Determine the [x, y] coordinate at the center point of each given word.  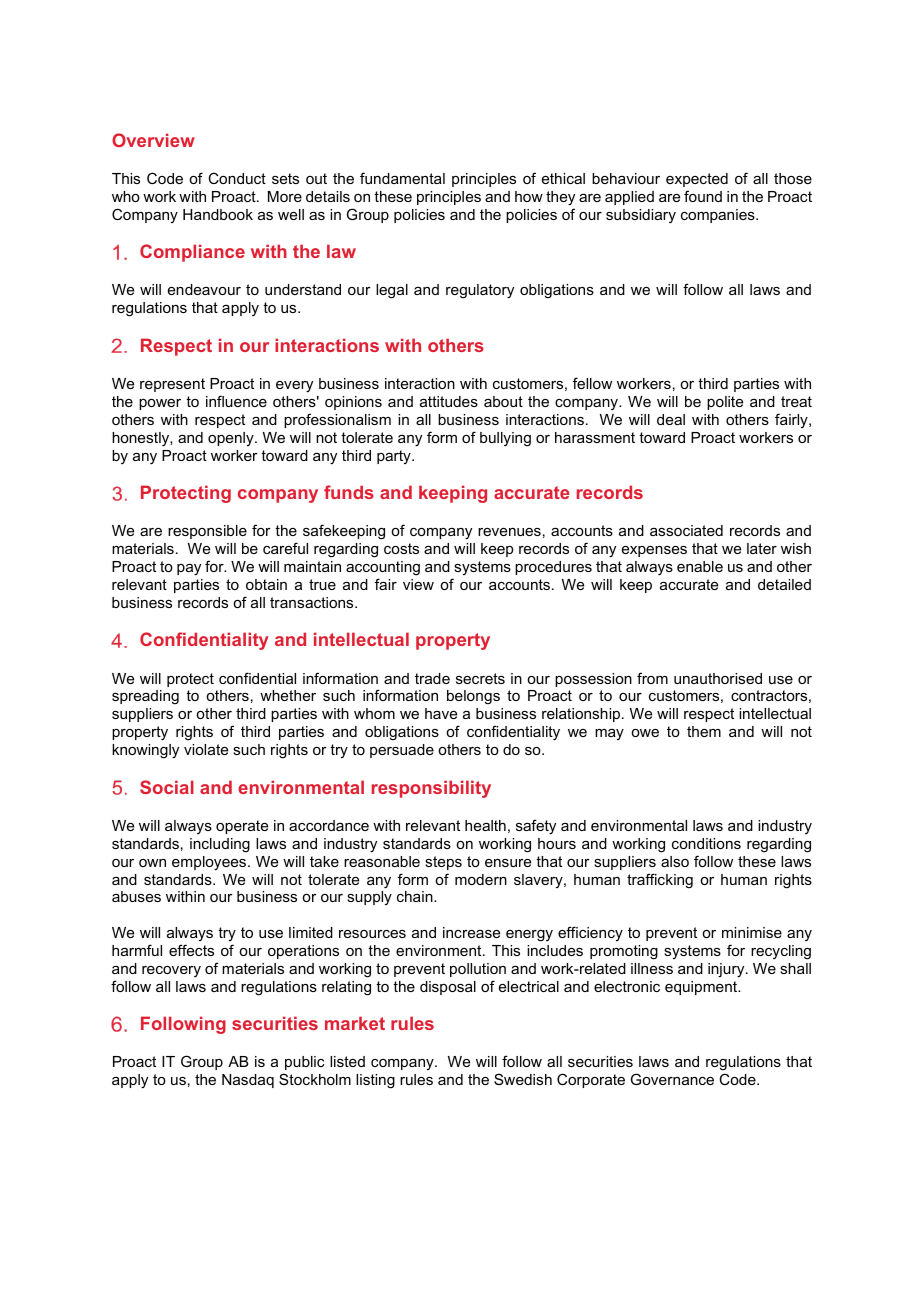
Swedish [523, 1079]
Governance [672, 1079]
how [529, 196]
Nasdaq [248, 1081]
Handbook [218, 214]
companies [719, 216]
